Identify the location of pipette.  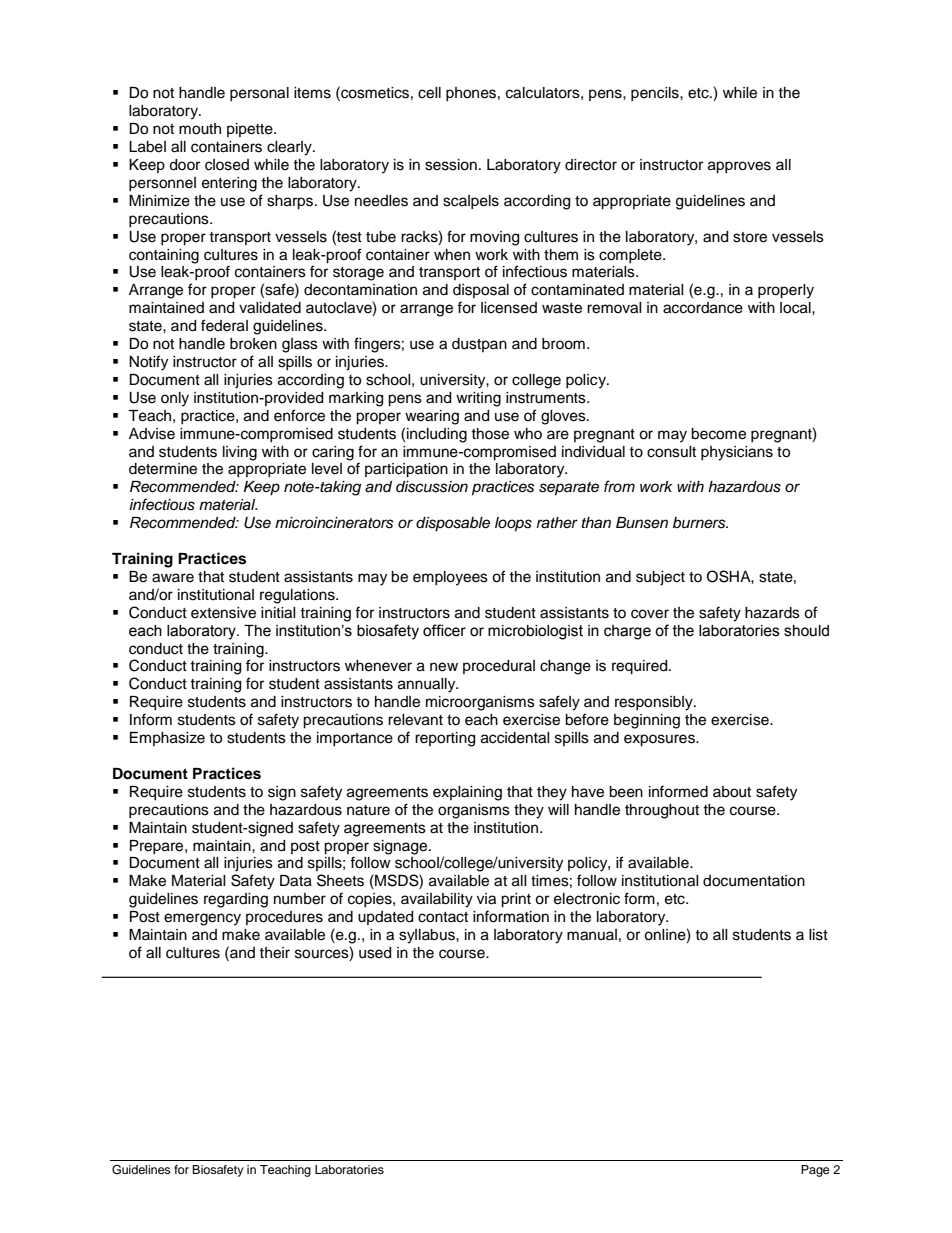
(251, 130).
